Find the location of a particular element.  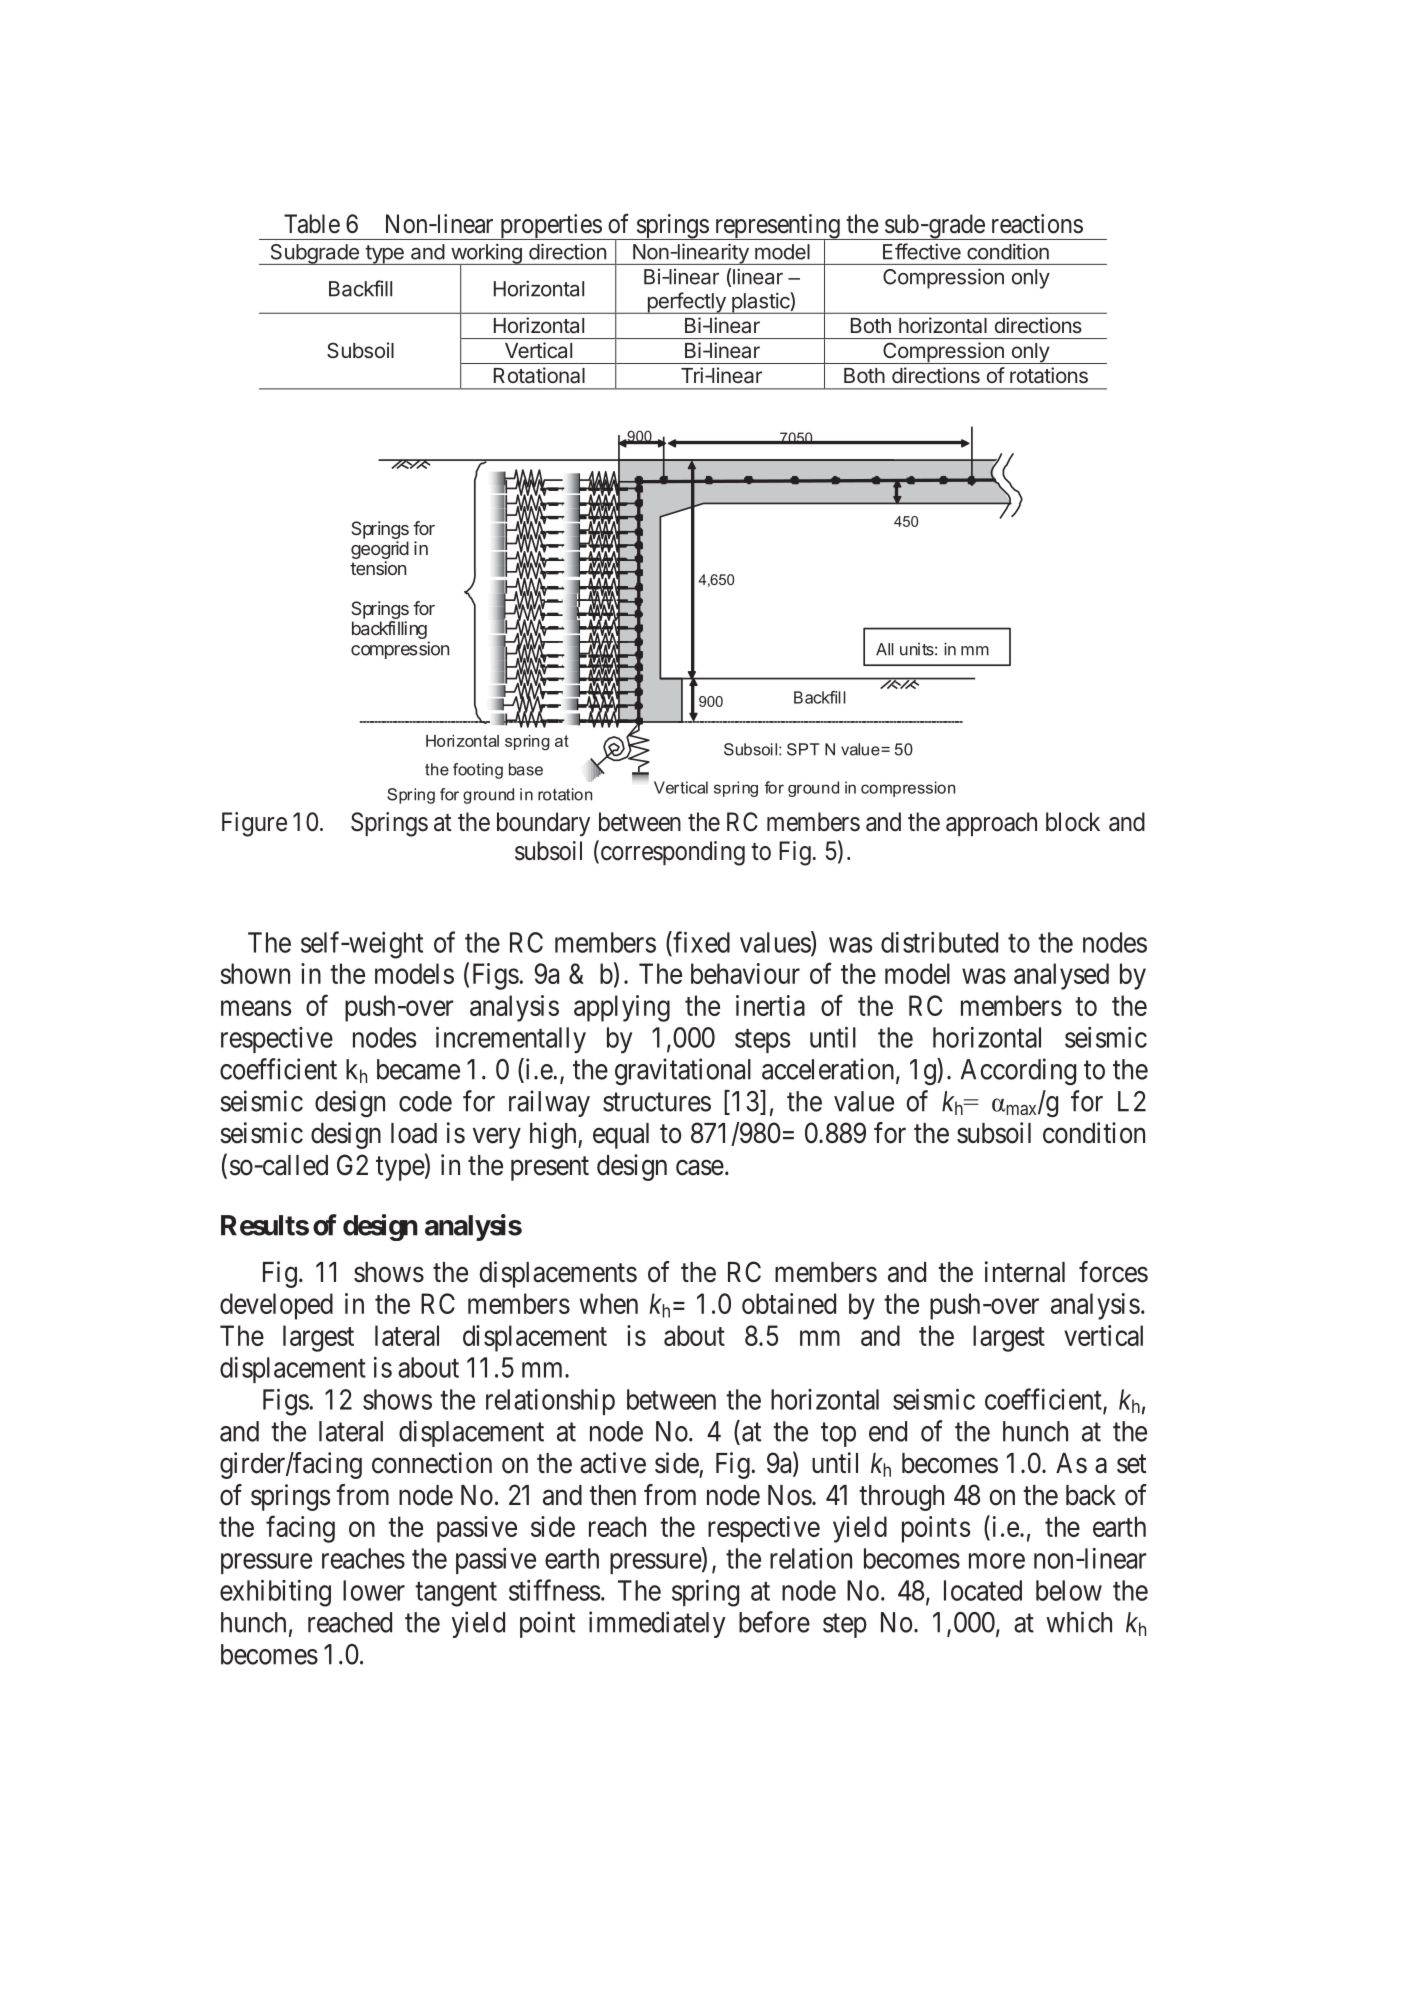

Table is located at coordinates (312, 224).
